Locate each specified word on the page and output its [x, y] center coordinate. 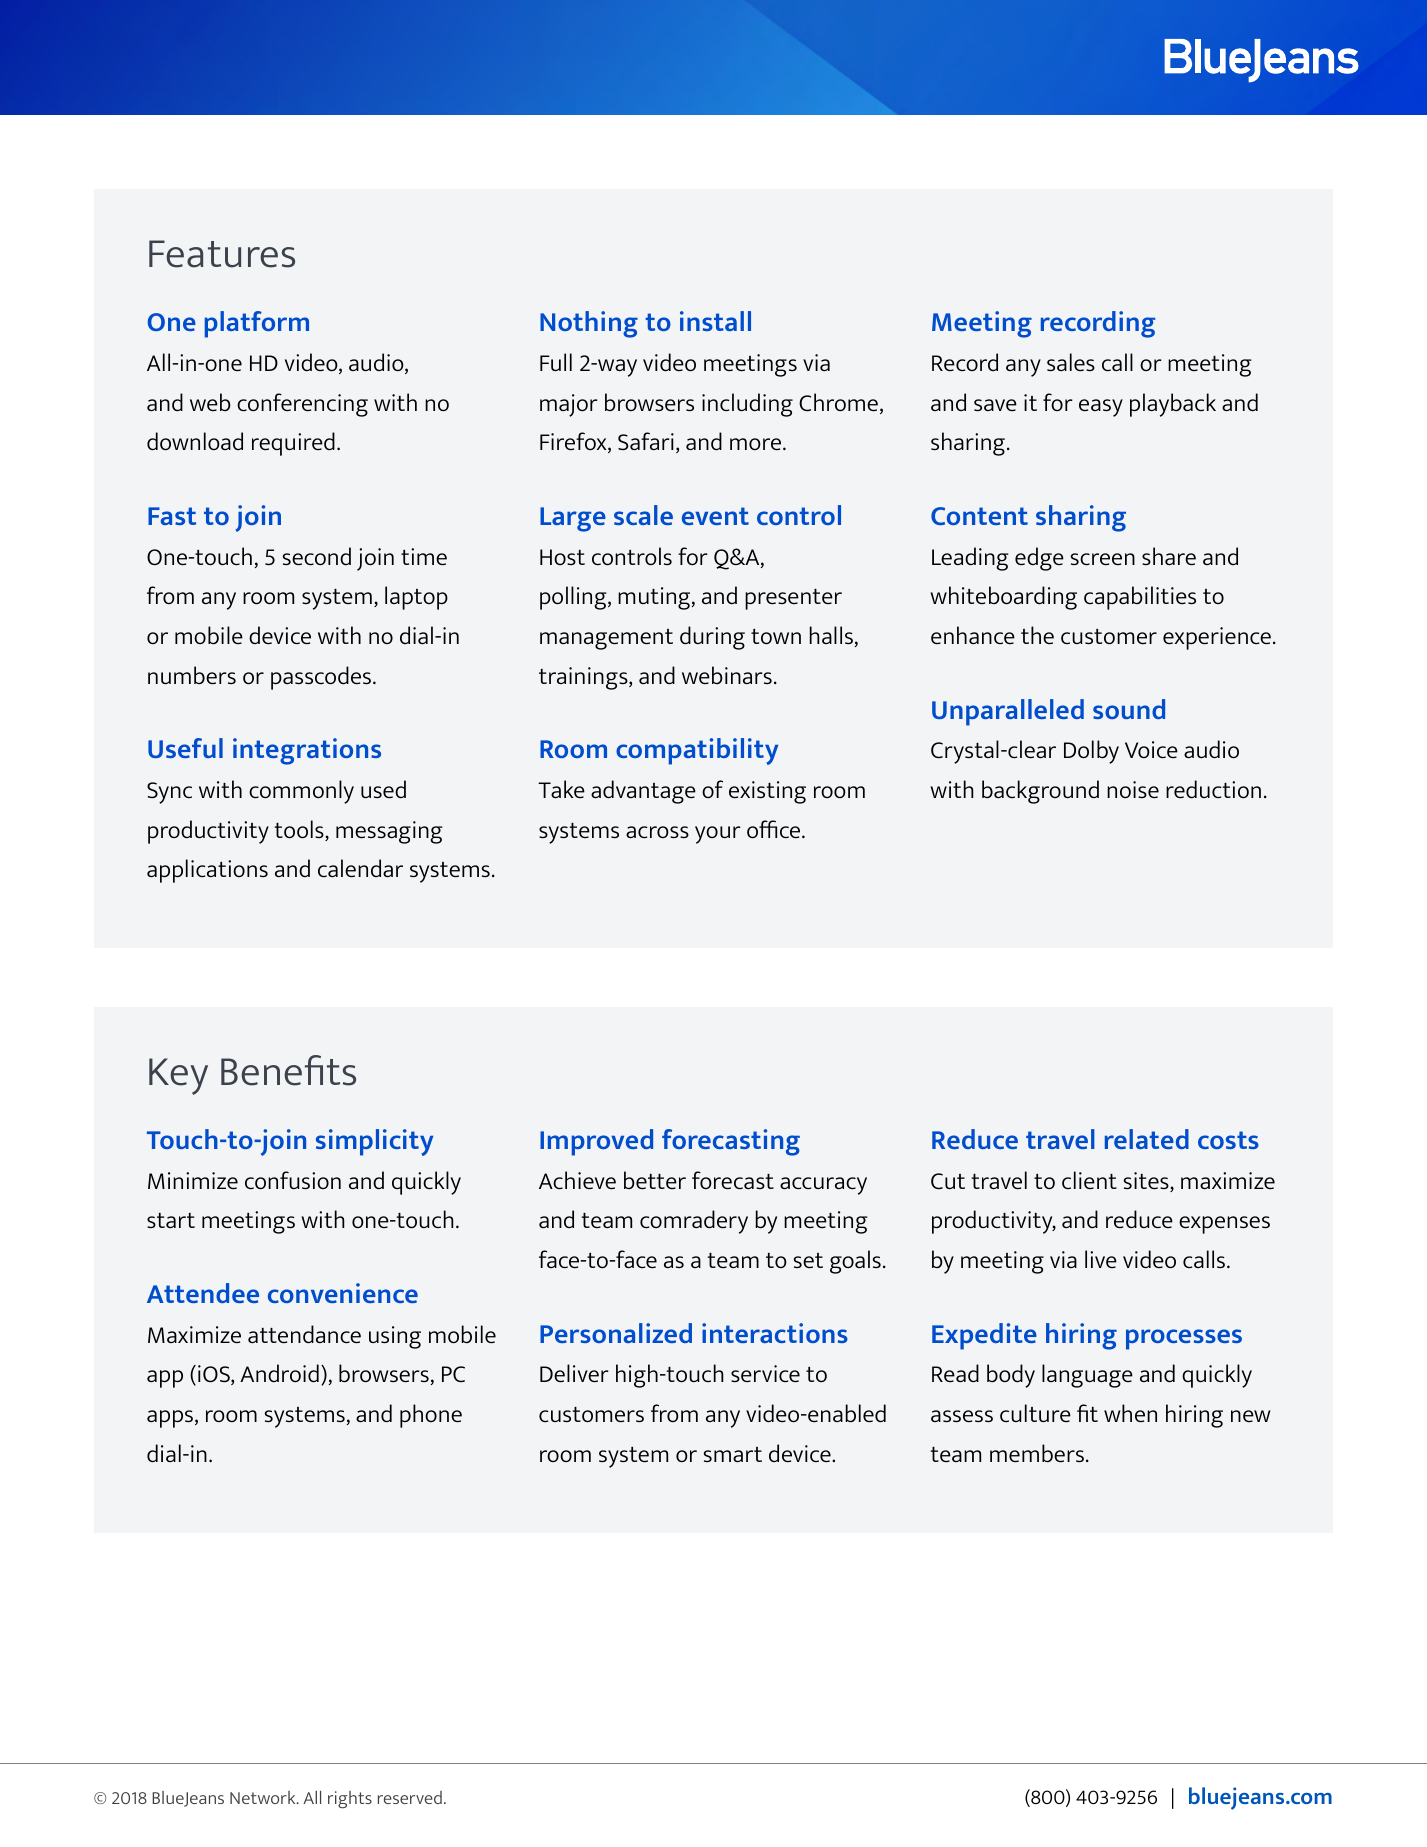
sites [1147, 1182]
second [317, 556]
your [718, 835]
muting [655, 598]
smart [733, 1454]
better [655, 1180]
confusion [293, 1180]
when [1130, 1413]
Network [264, 1797]
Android [279, 1373]
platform [257, 324]
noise [1133, 790]
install [715, 321]
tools [300, 830]
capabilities [1140, 598]
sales [1071, 362]
